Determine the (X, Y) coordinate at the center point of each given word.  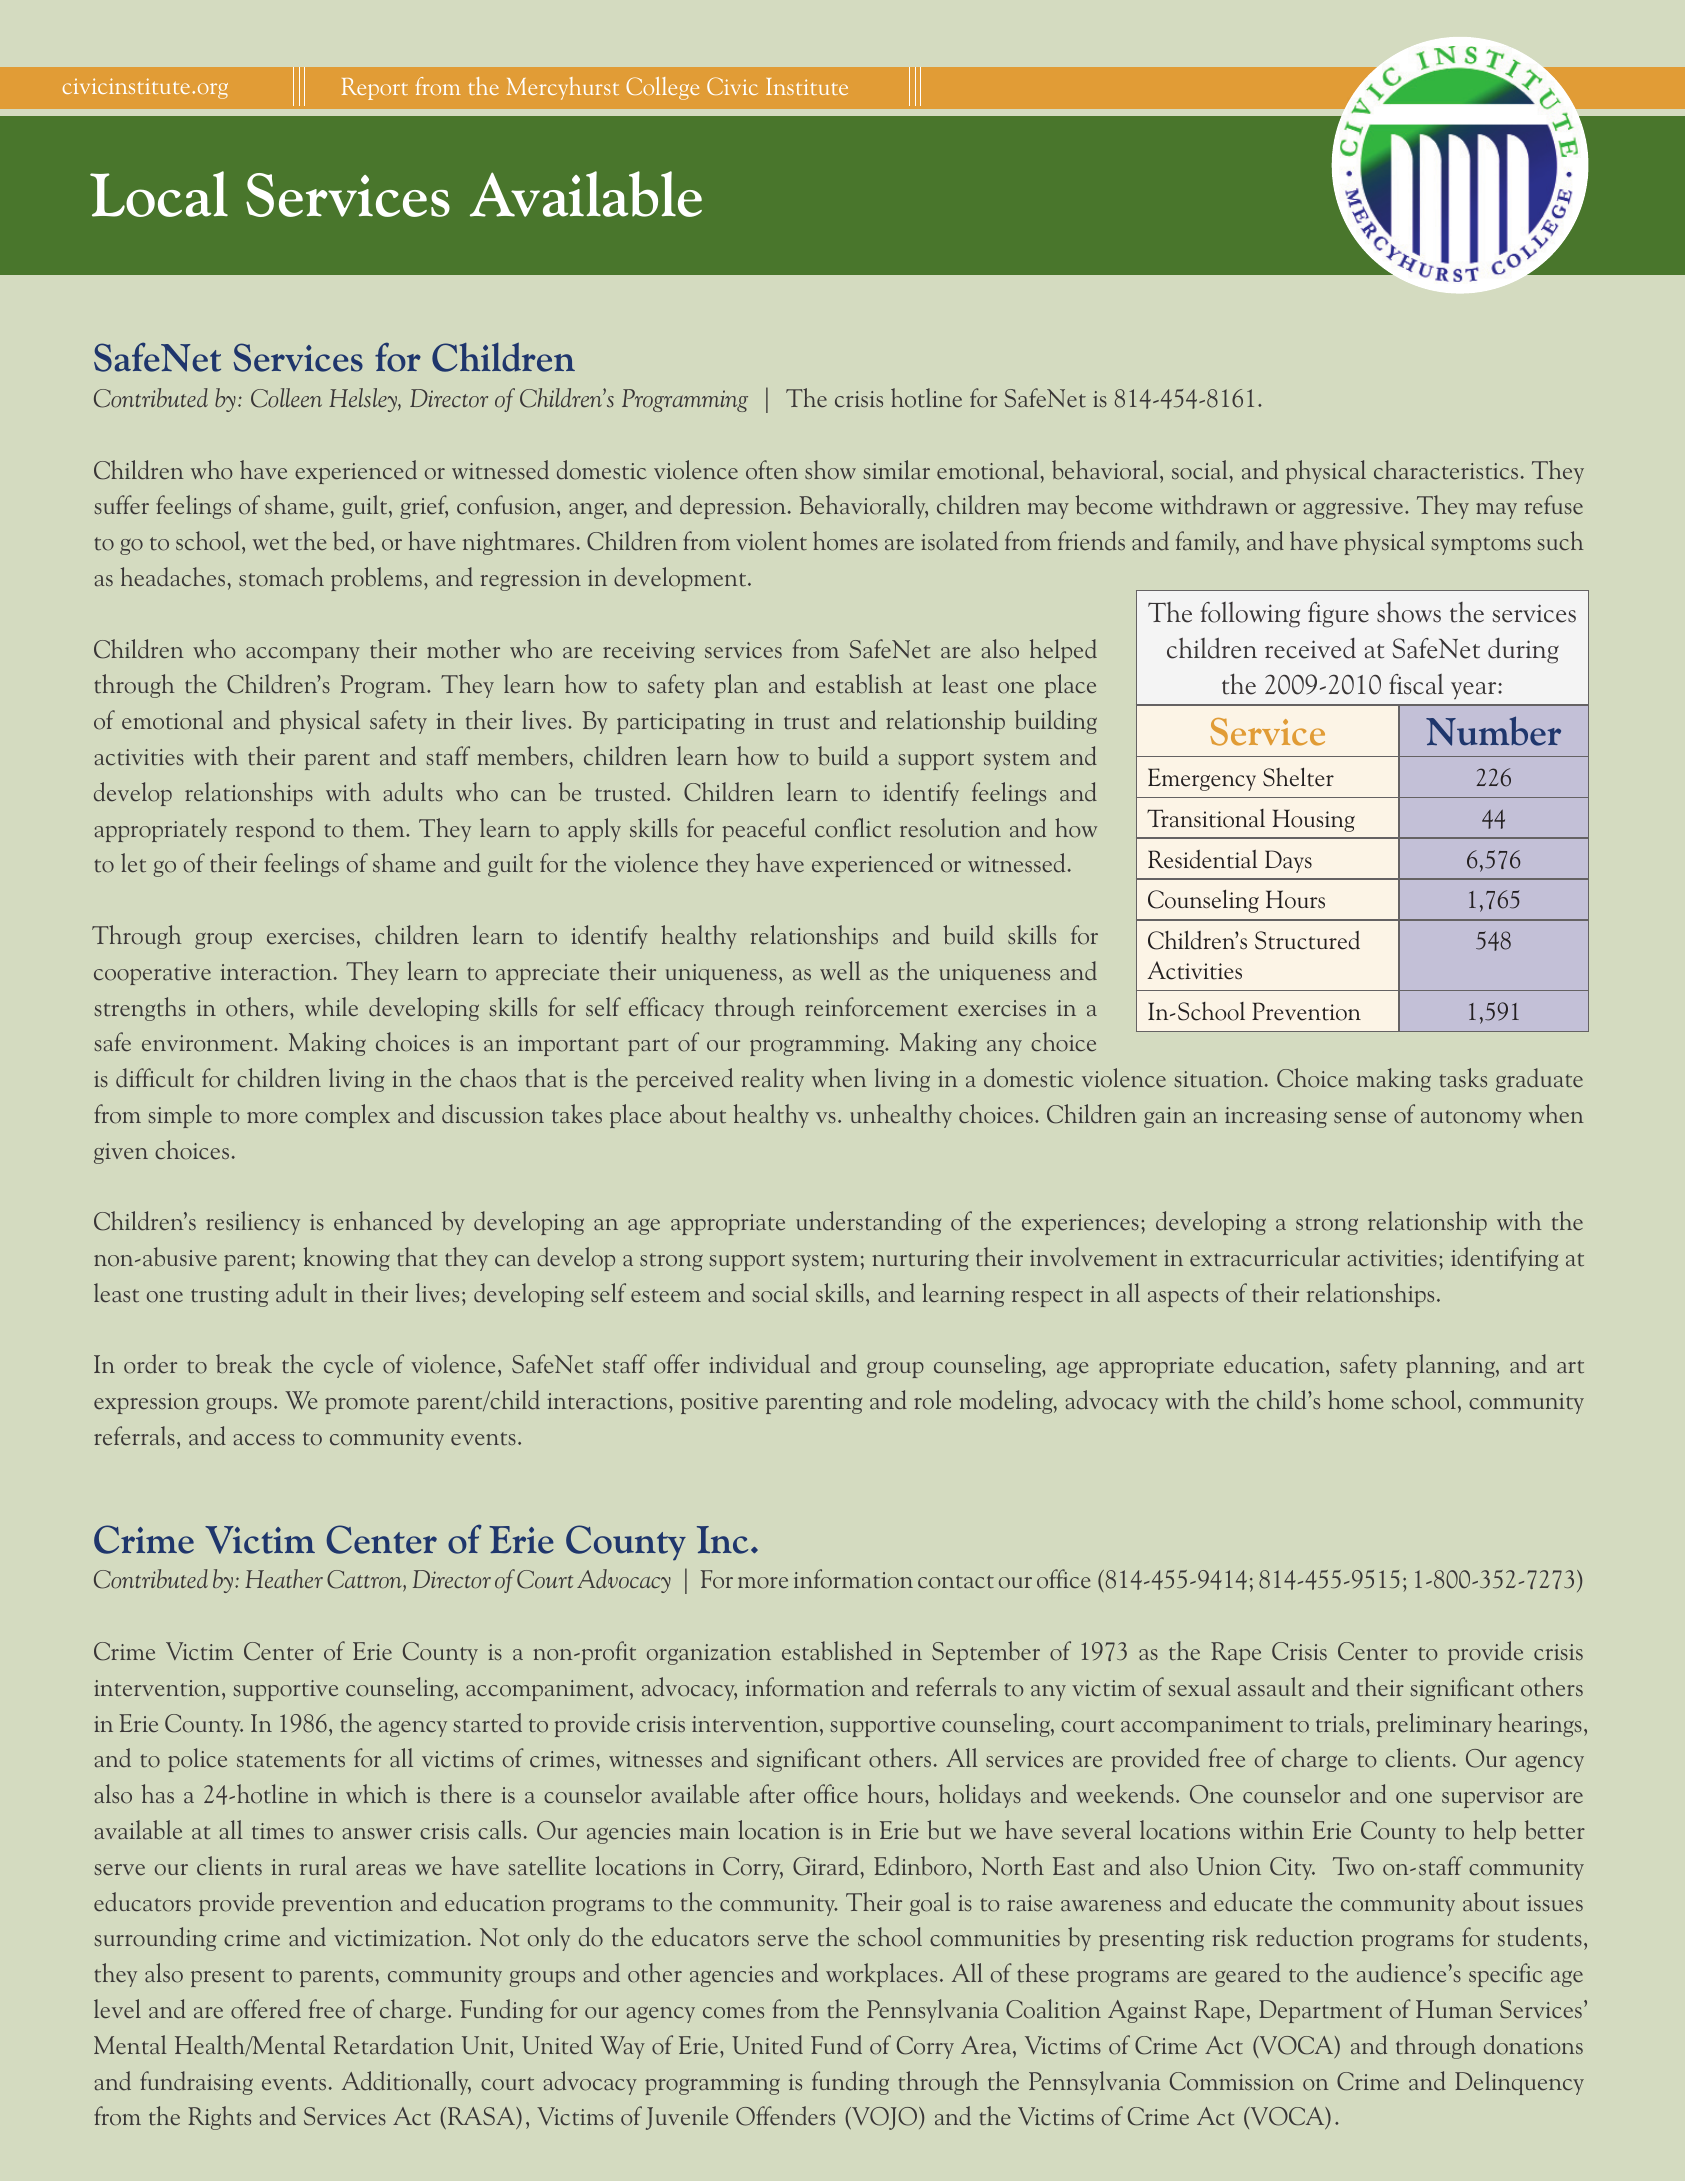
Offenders (785, 2116)
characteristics (1446, 470)
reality (772, 1080)
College (662, 88)
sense (1360, 1117)
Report (375, 89)
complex (347, 1116)
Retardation (394, 2045)
